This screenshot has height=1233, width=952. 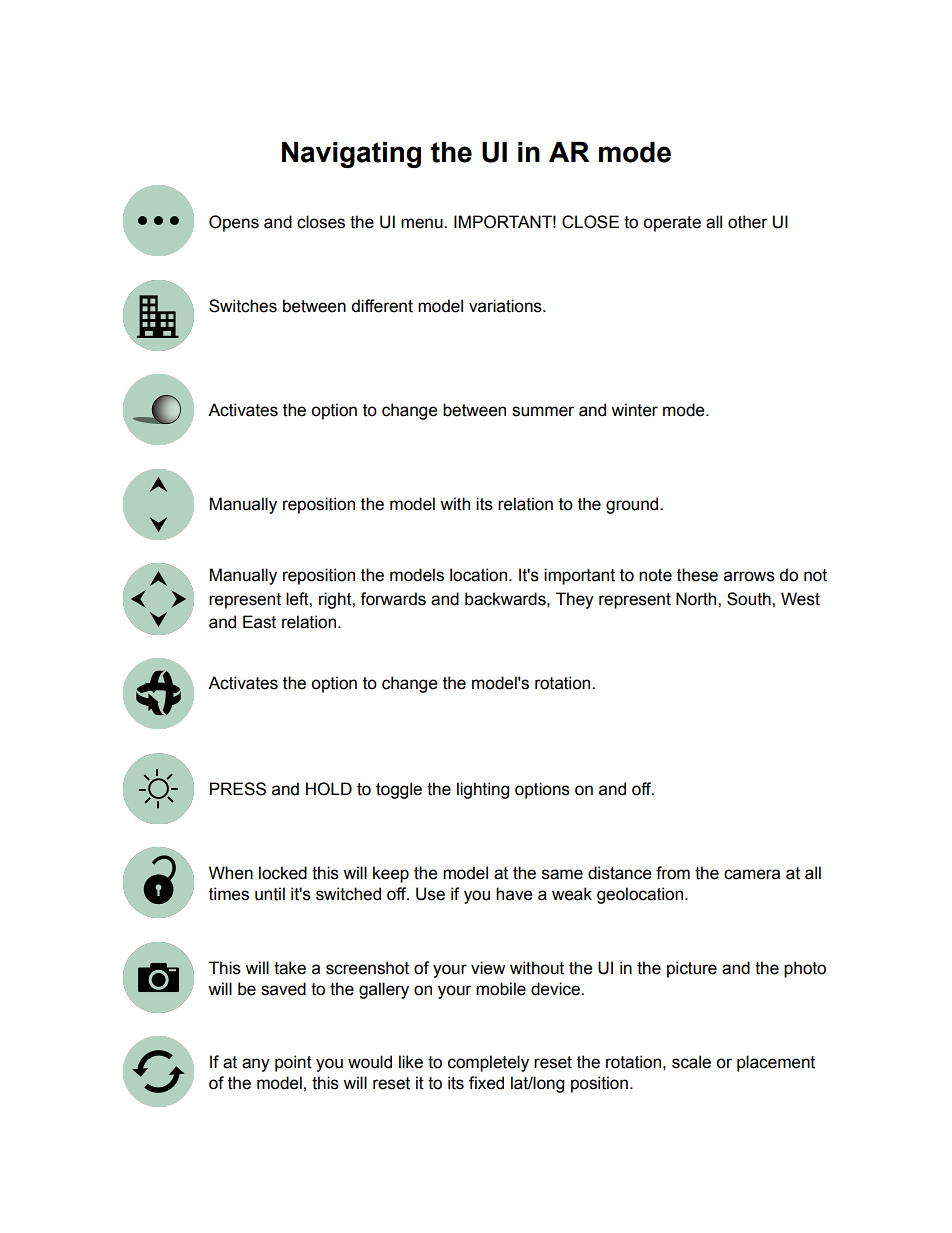 What do you see at coordinates (748, 222) in the screenshot?
I see `other` at bounding box center [748, 222].
